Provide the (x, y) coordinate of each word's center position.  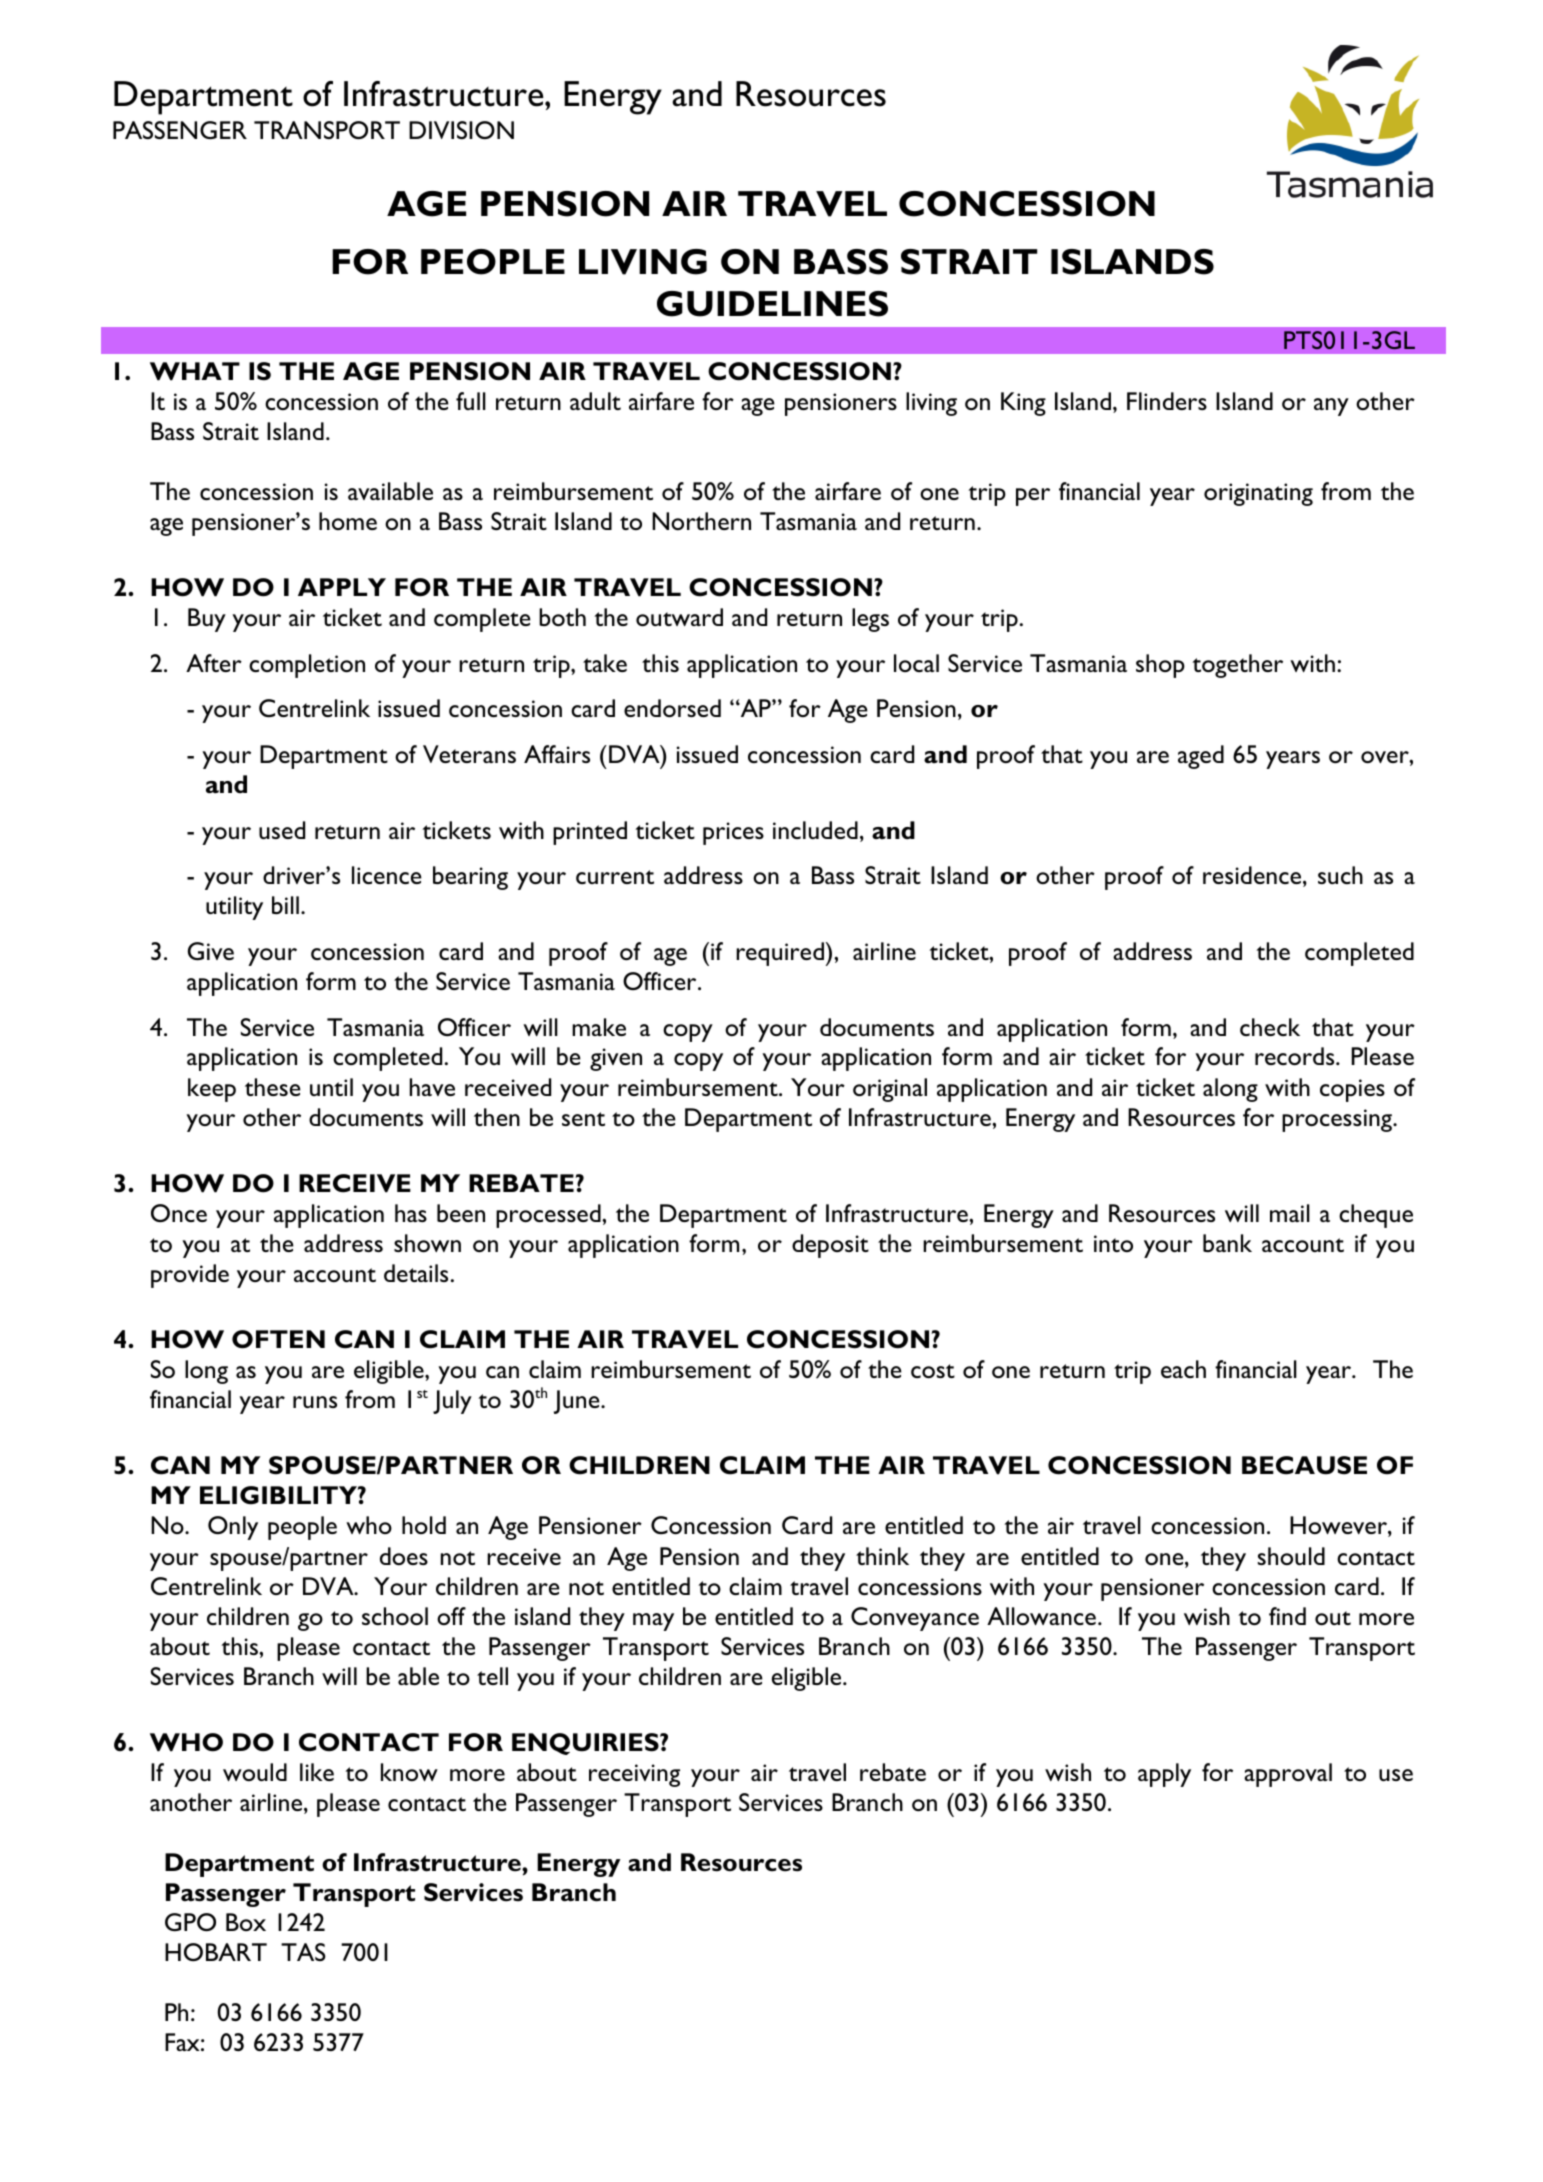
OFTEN (278, 1339)
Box (246, 1922)
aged (1201, 757)
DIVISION (461, 130)
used (282, 830)
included (815, 830)
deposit (830, 1246)
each (1183, 1369)
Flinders (1167, 401)
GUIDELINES (772, 304)
